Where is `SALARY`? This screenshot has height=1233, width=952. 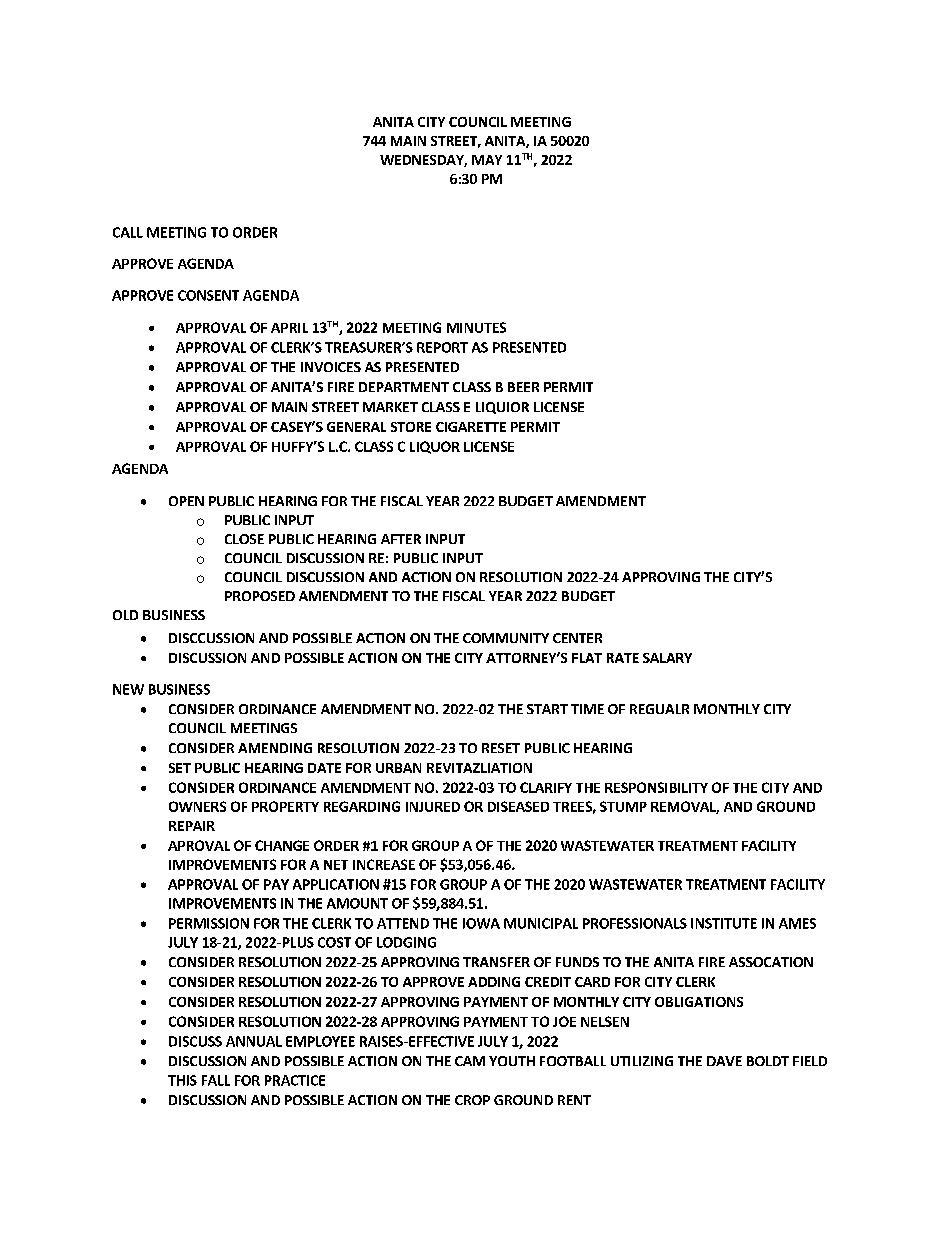 SALARY is located at coordinates (667, 658).
